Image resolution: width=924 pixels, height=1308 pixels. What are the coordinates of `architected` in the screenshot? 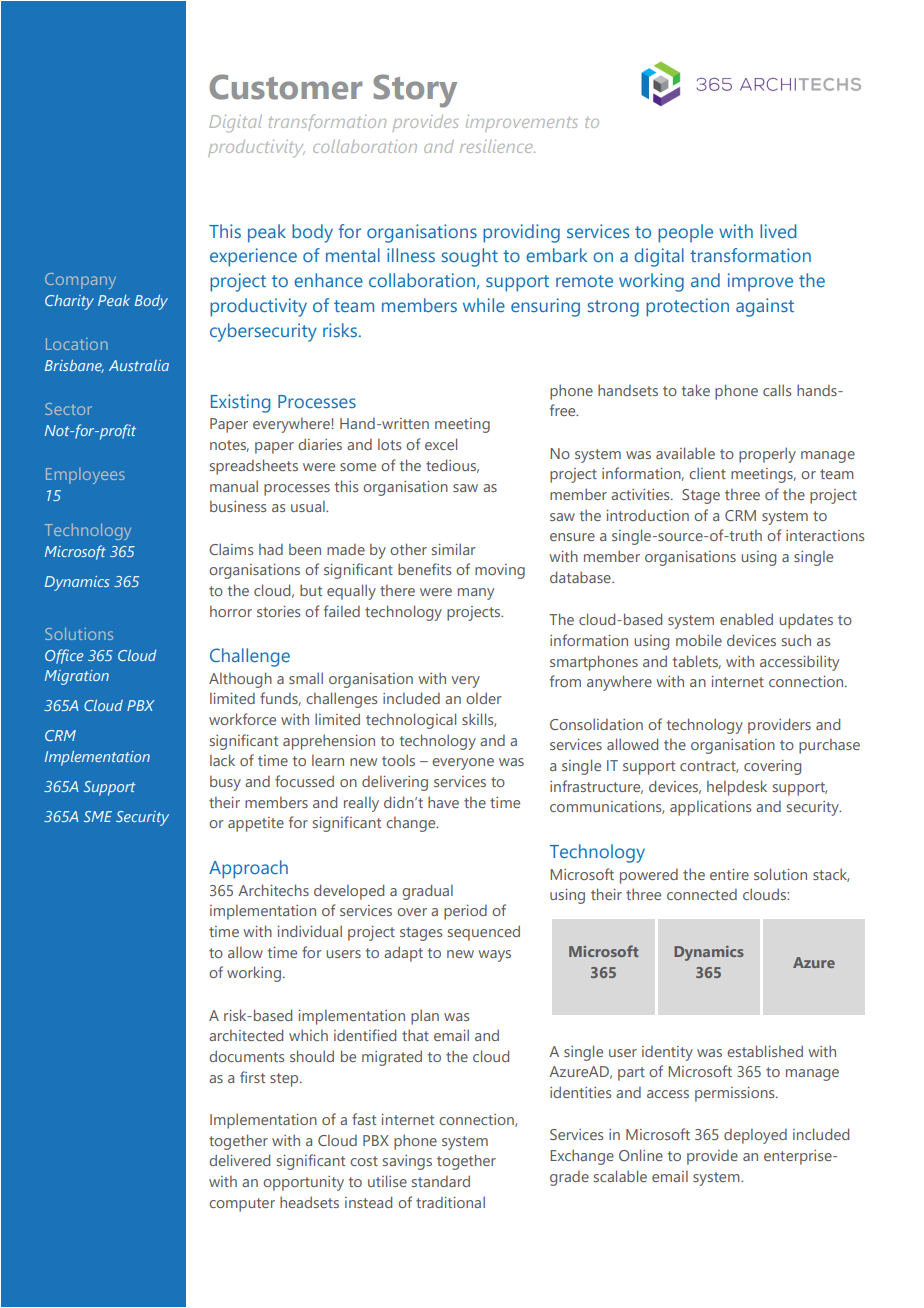 It's located at (246, 1035).
